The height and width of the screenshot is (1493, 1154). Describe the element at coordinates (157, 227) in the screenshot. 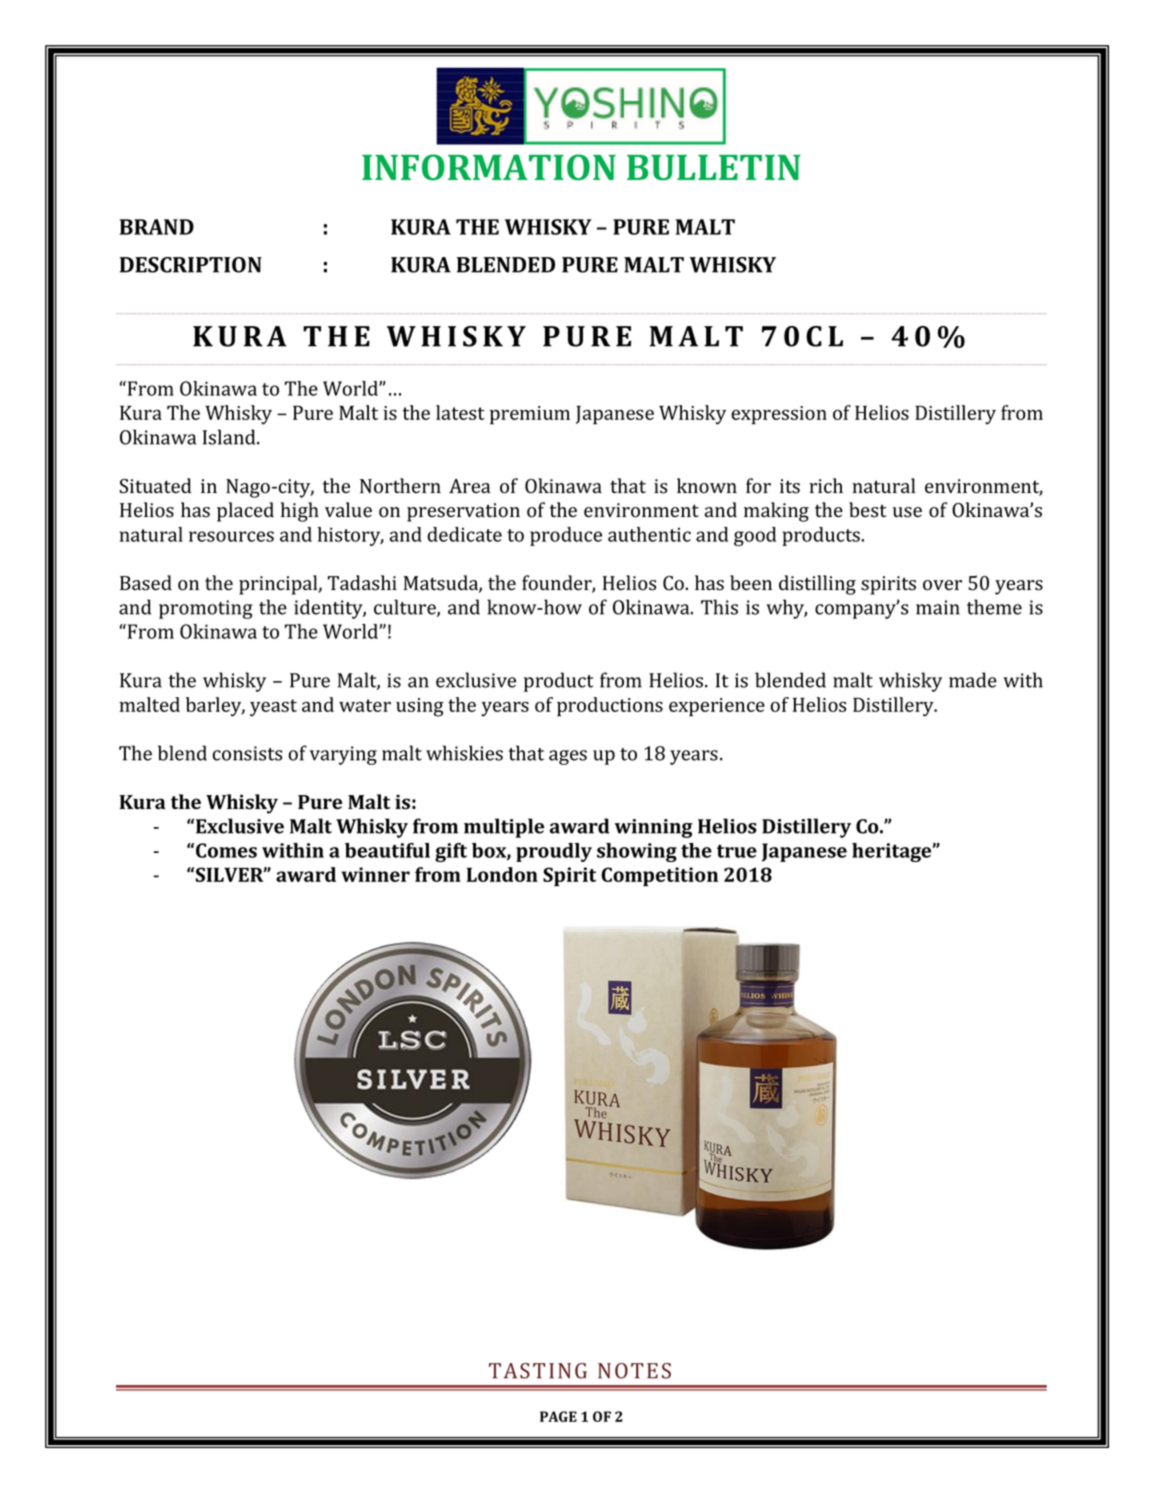

I see `BRAND` at that location.
